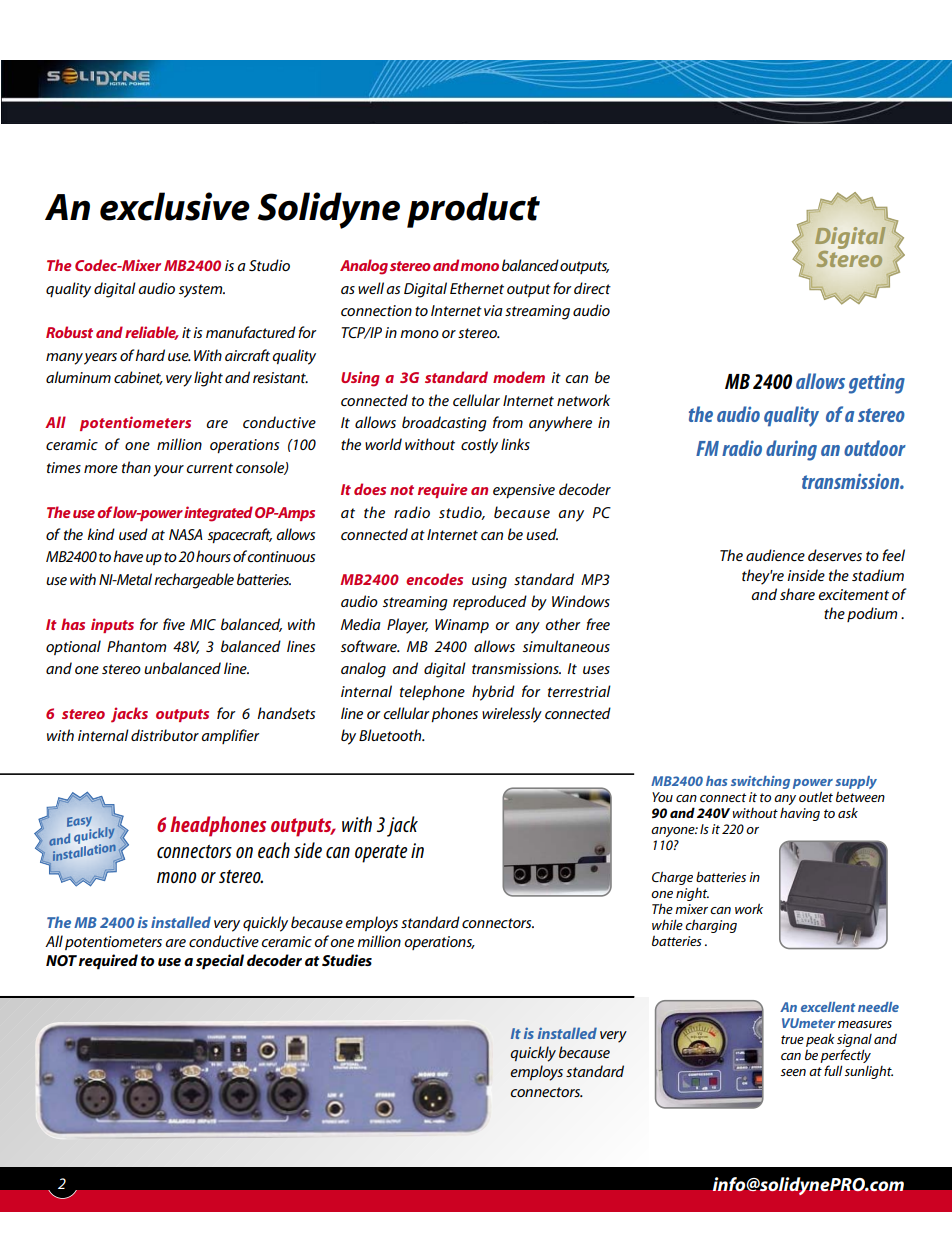  Describe the element at coordinates (175, 206) in the document. I see `exclusive` at that location.
